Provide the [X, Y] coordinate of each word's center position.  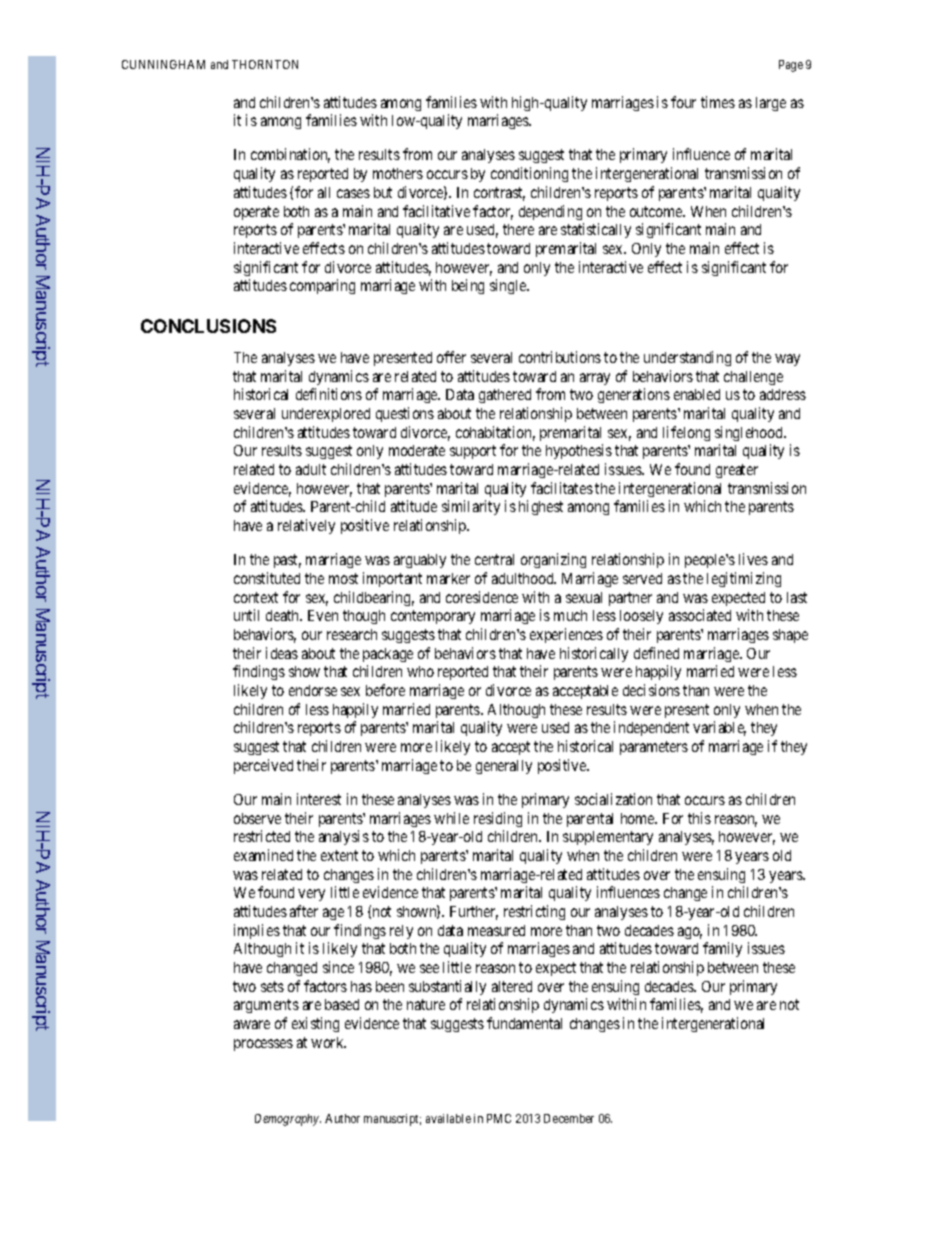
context [256, 597]
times [718, 102]
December [569, 1118]
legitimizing [744, 579]
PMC [499, 1118]
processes [263, 1045]
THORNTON [265, 64]
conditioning [529, 174]
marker [448, 578]
